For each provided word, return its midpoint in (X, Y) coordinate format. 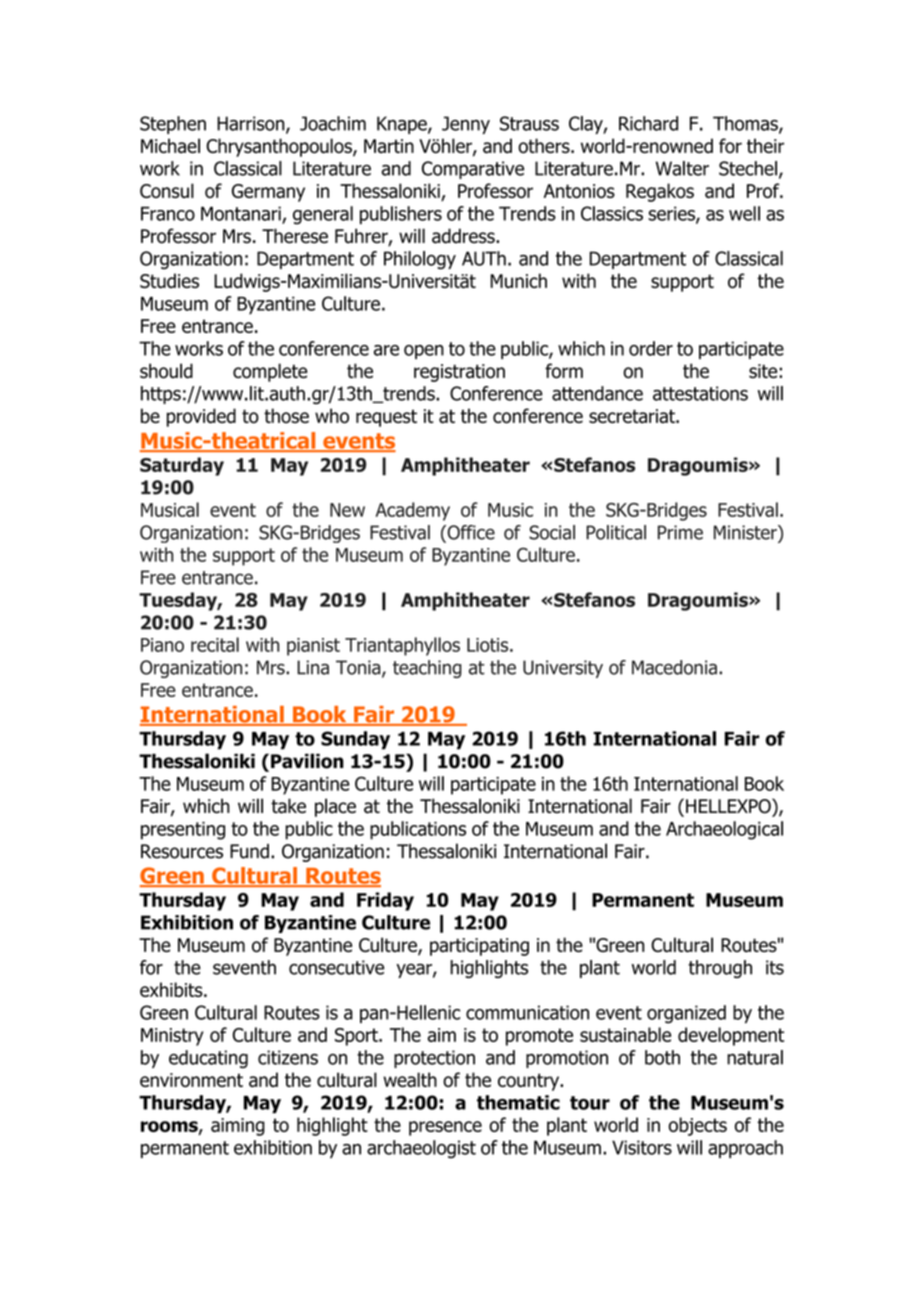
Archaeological (724, 830)
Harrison (252, 124)
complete (270, 372)
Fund (249, 851)
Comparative (473, 170)
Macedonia (674, 667)
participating (479, 947)
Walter (682, 168)
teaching (427, 669)
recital (215, 644)
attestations (700, 393)
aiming (238, 1127)
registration (459, 373)
